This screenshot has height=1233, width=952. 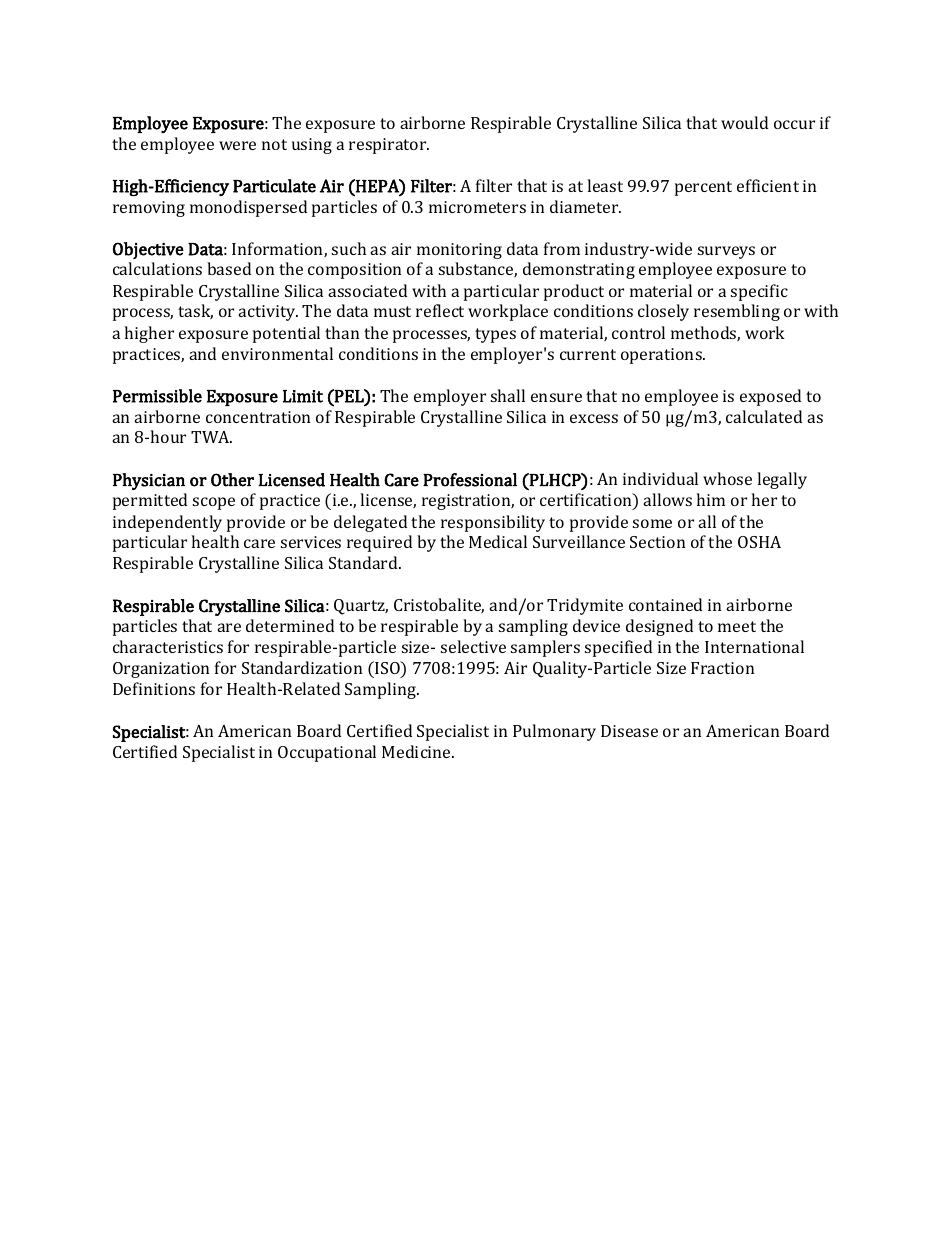 I want to click on Occupational, so click(x=327, y=753).
